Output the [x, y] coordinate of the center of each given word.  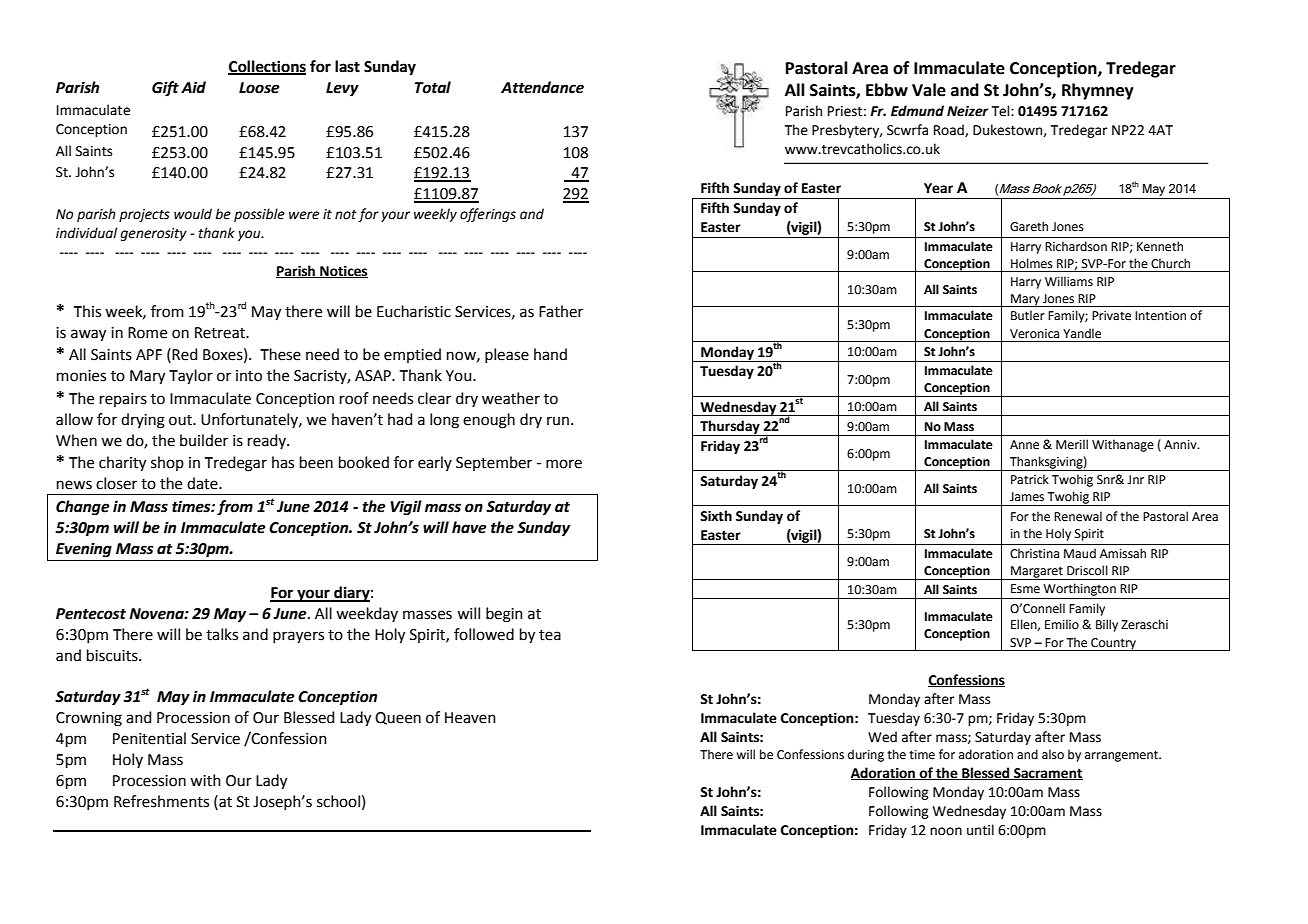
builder [204, 440]
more [564, 464]
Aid [193, 87]
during [866, 755]
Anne [1024, 445]
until [980, 830]
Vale [929, 90]
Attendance [542, 87]
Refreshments [161, 801]
